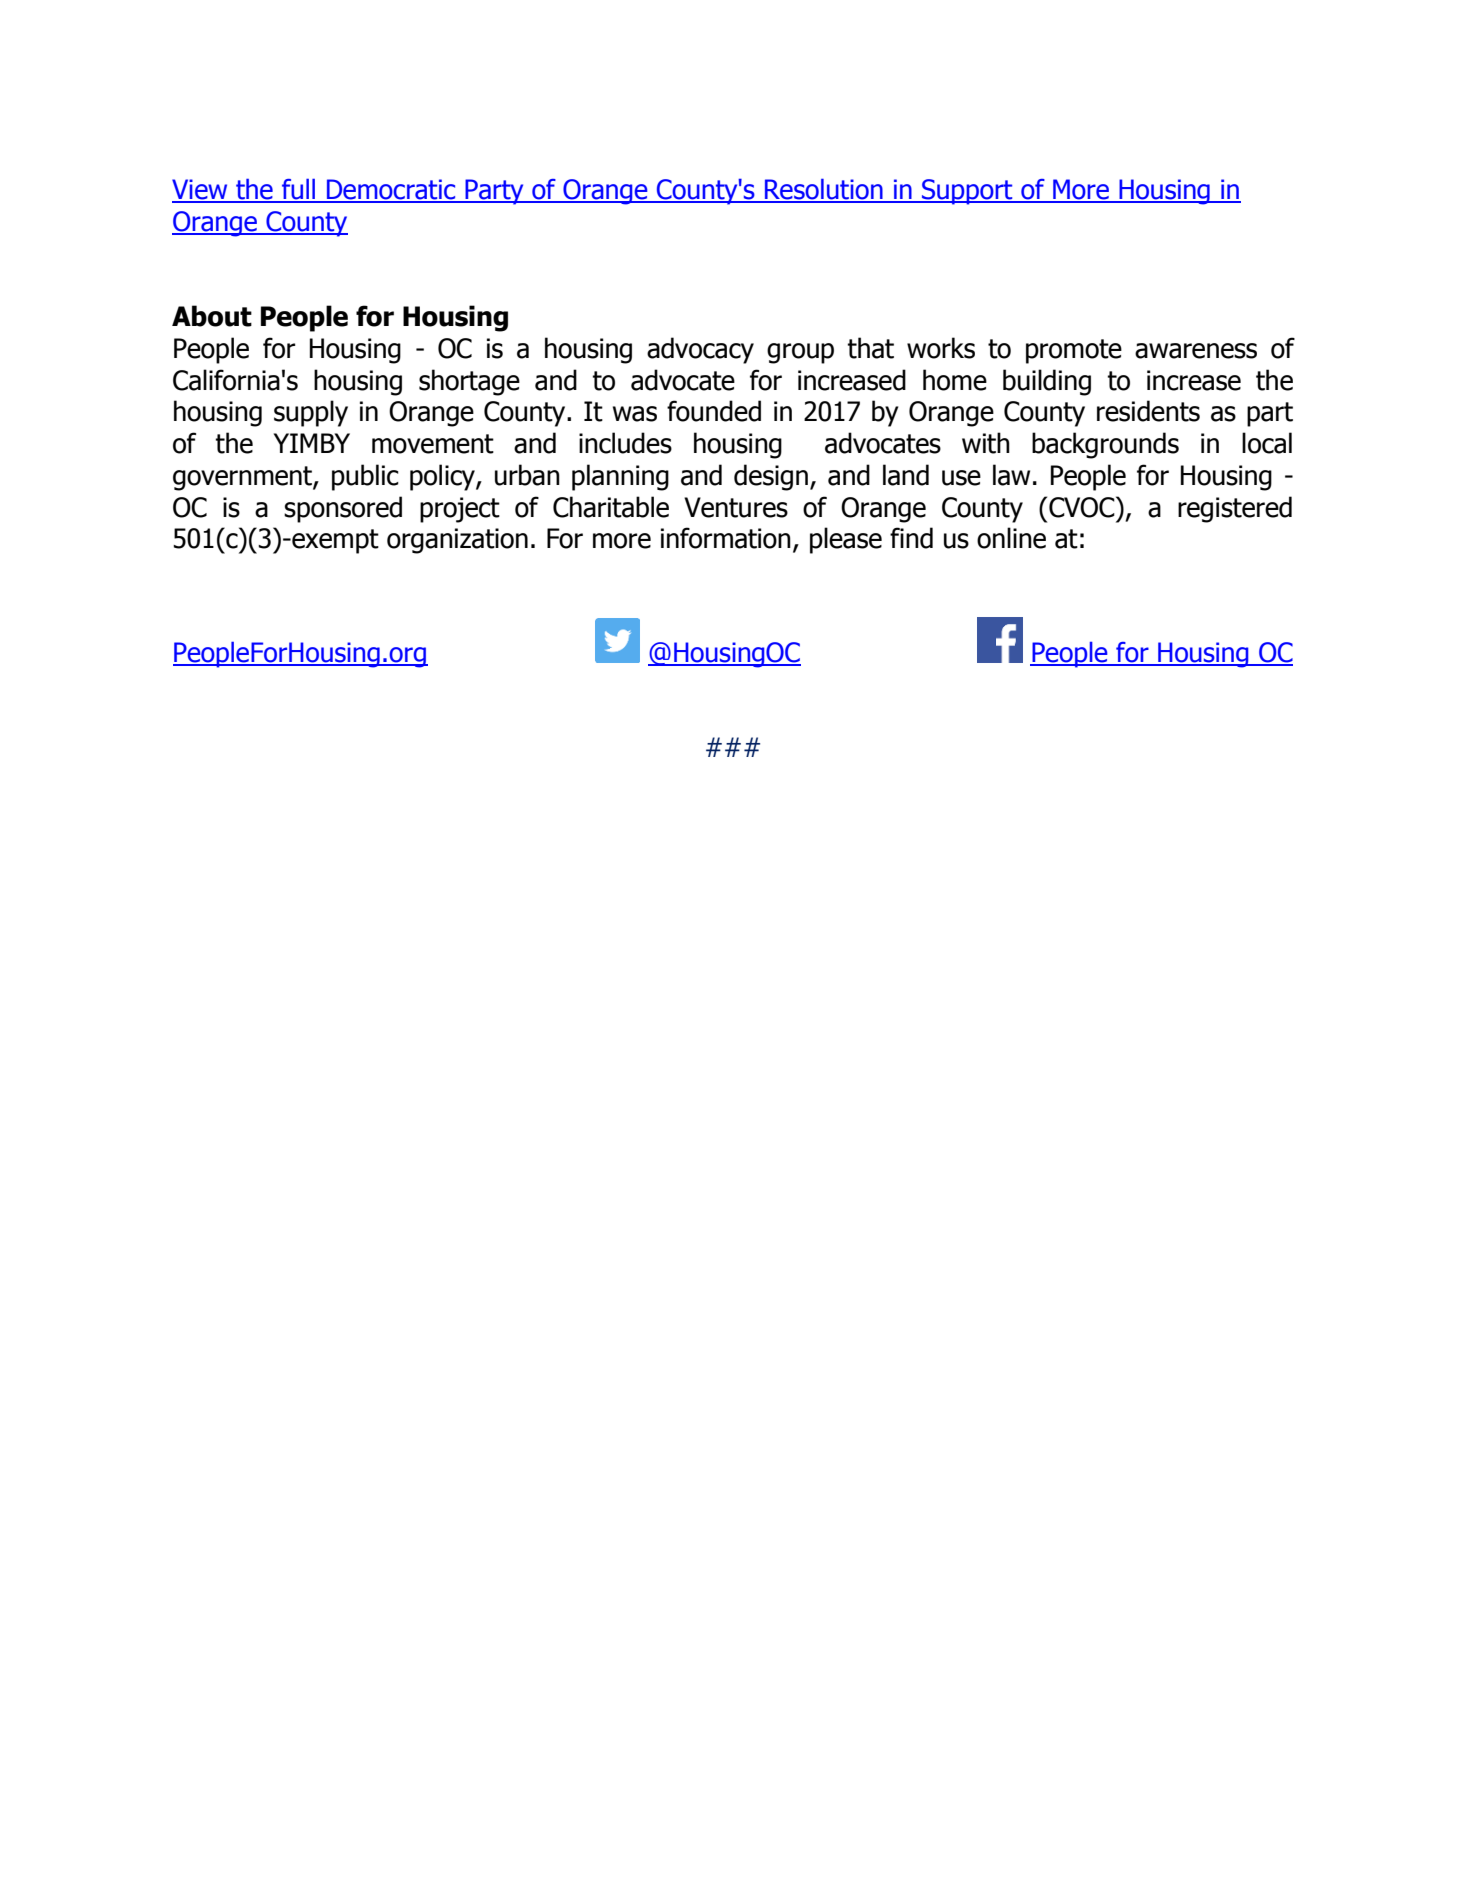  What do you see at coordinates (469, 382) in the screenshot?
I see `shortage` at bounding box center [469, 382].
